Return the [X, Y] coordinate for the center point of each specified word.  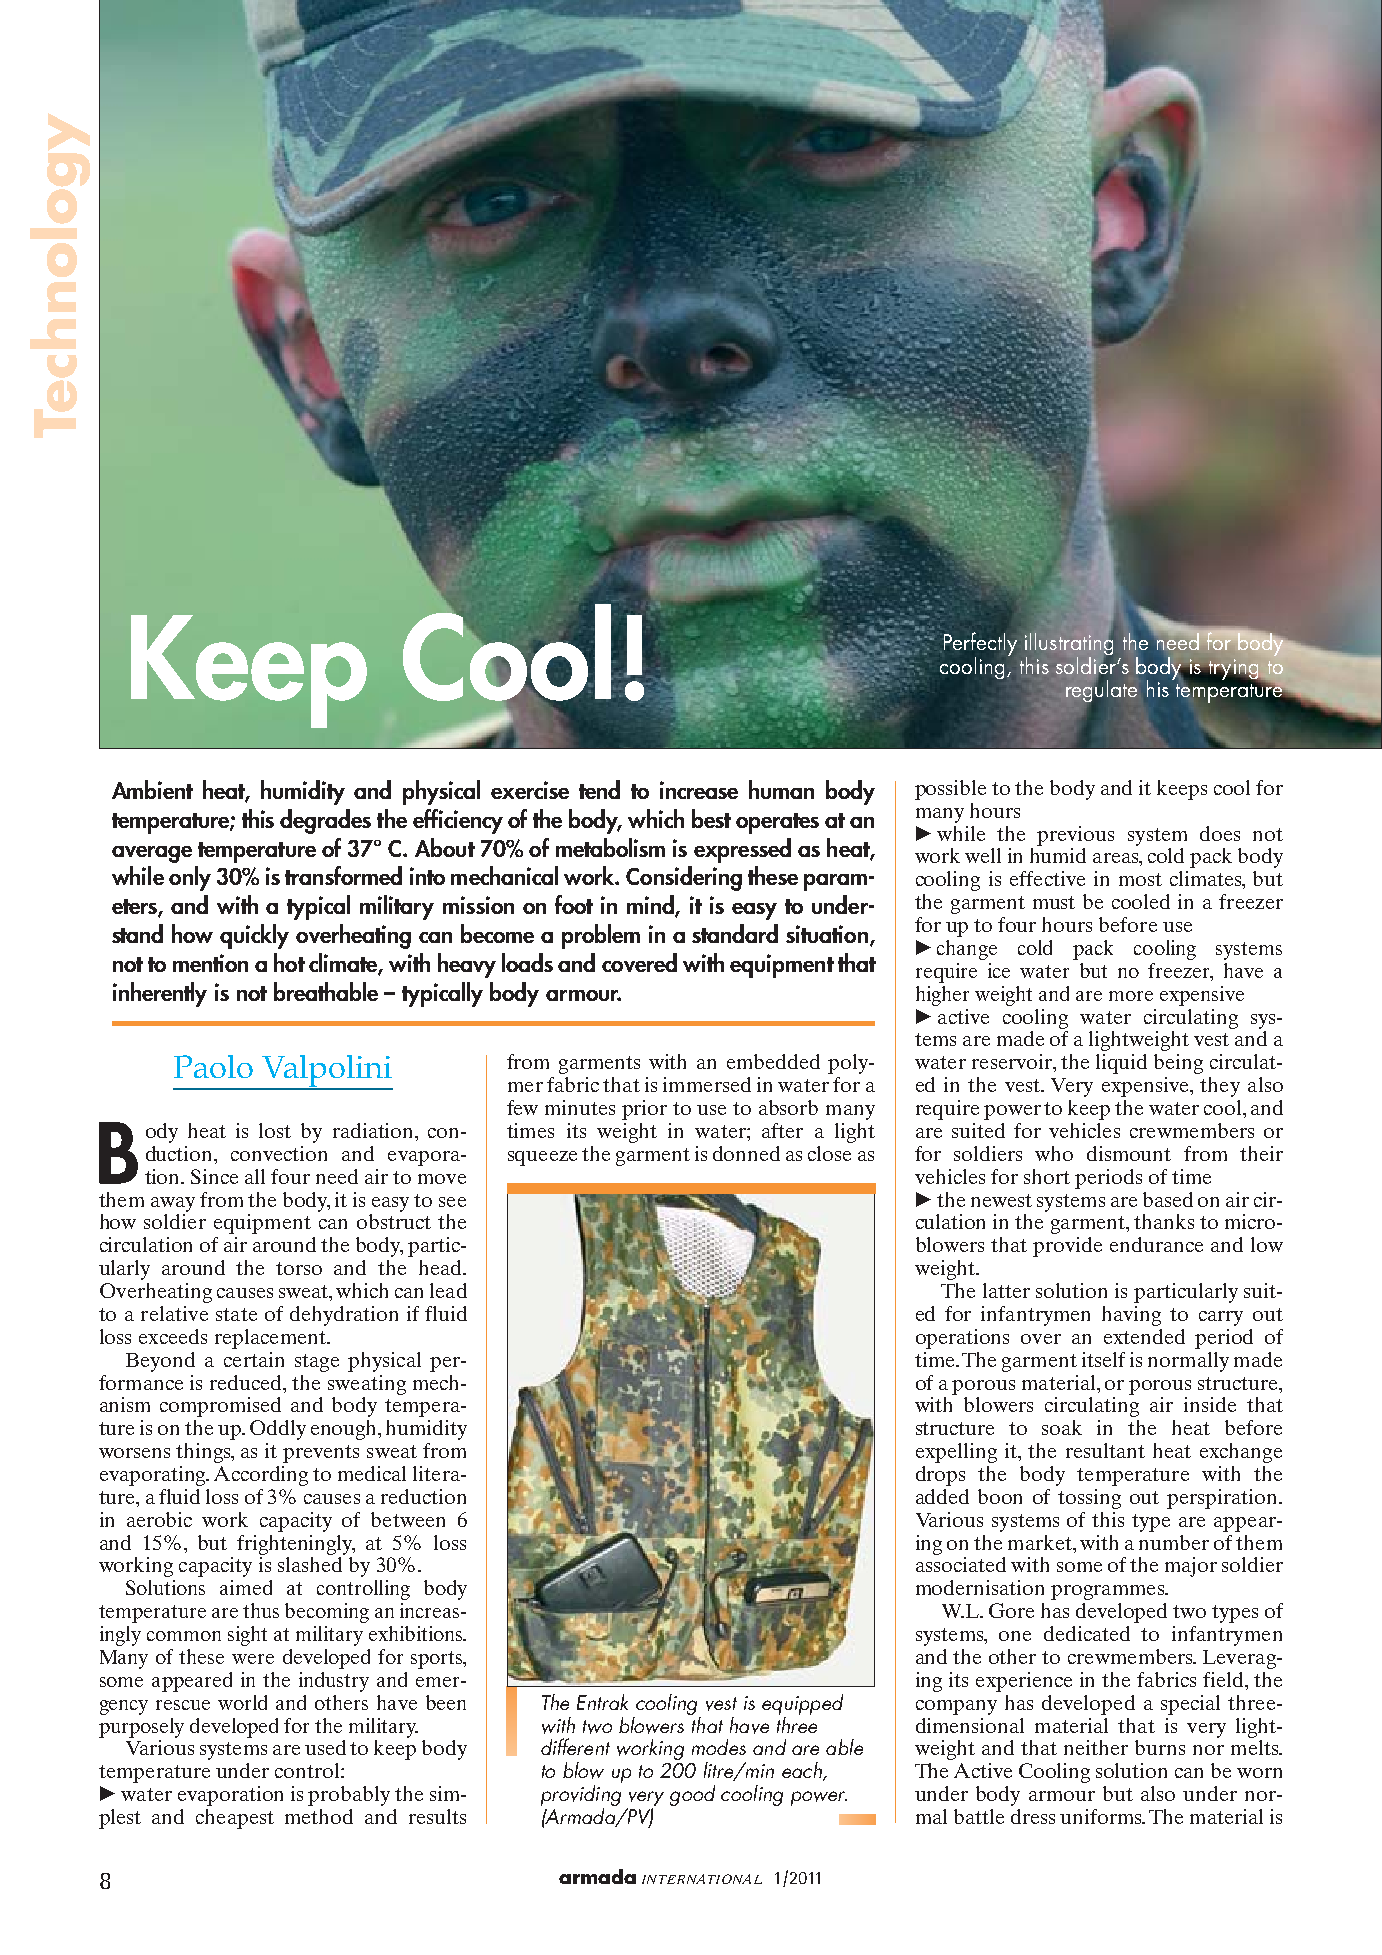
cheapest [235, 1819]
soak [1062, 1427]
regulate [1101, 689]
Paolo [213, 1066]
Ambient [152, 789]
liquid [1121, 1064]
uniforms [1102, 1816]
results [437, 1816]
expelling [956, 1453]
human [781, 789]
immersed [707, 1084]
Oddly [278, 1430]
